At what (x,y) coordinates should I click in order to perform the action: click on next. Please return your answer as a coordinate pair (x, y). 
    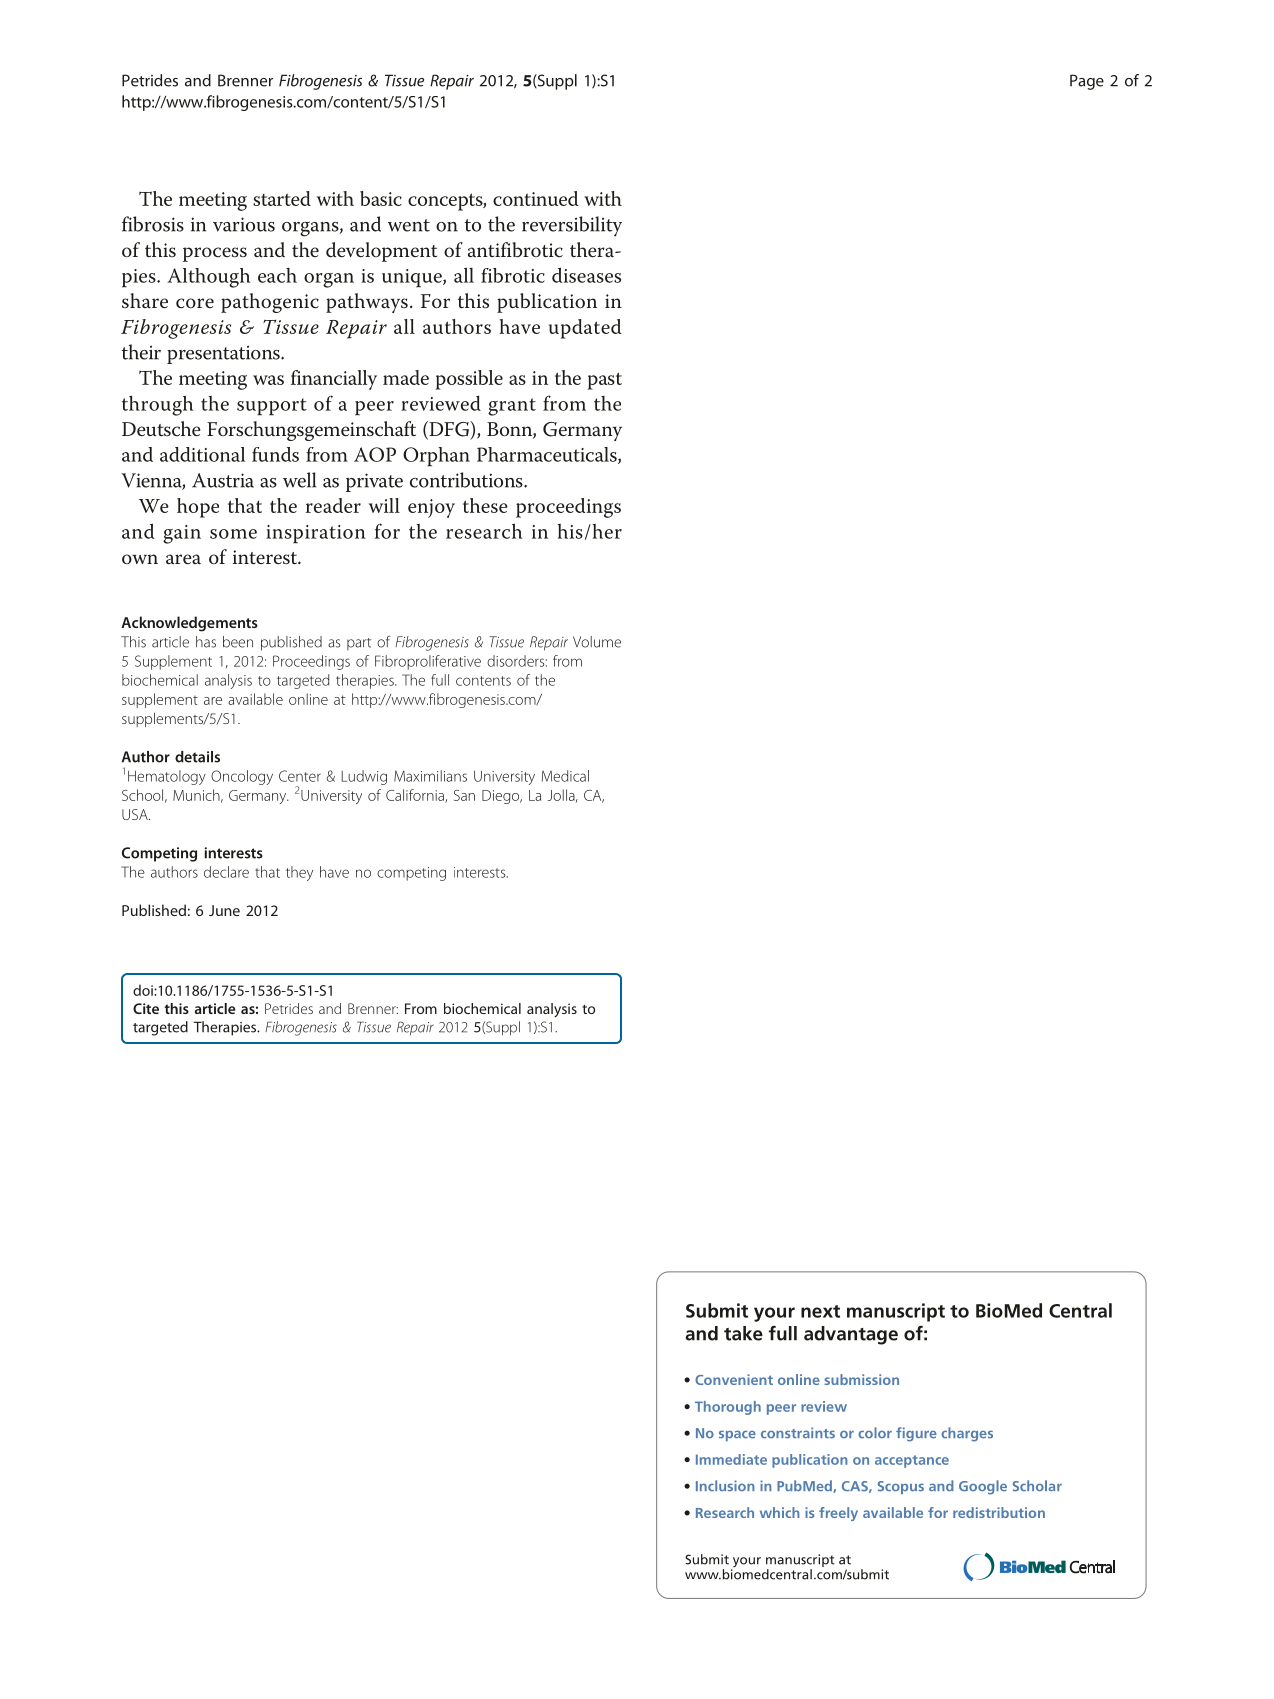
    Looking at the image, I should click on (820, 1311).
